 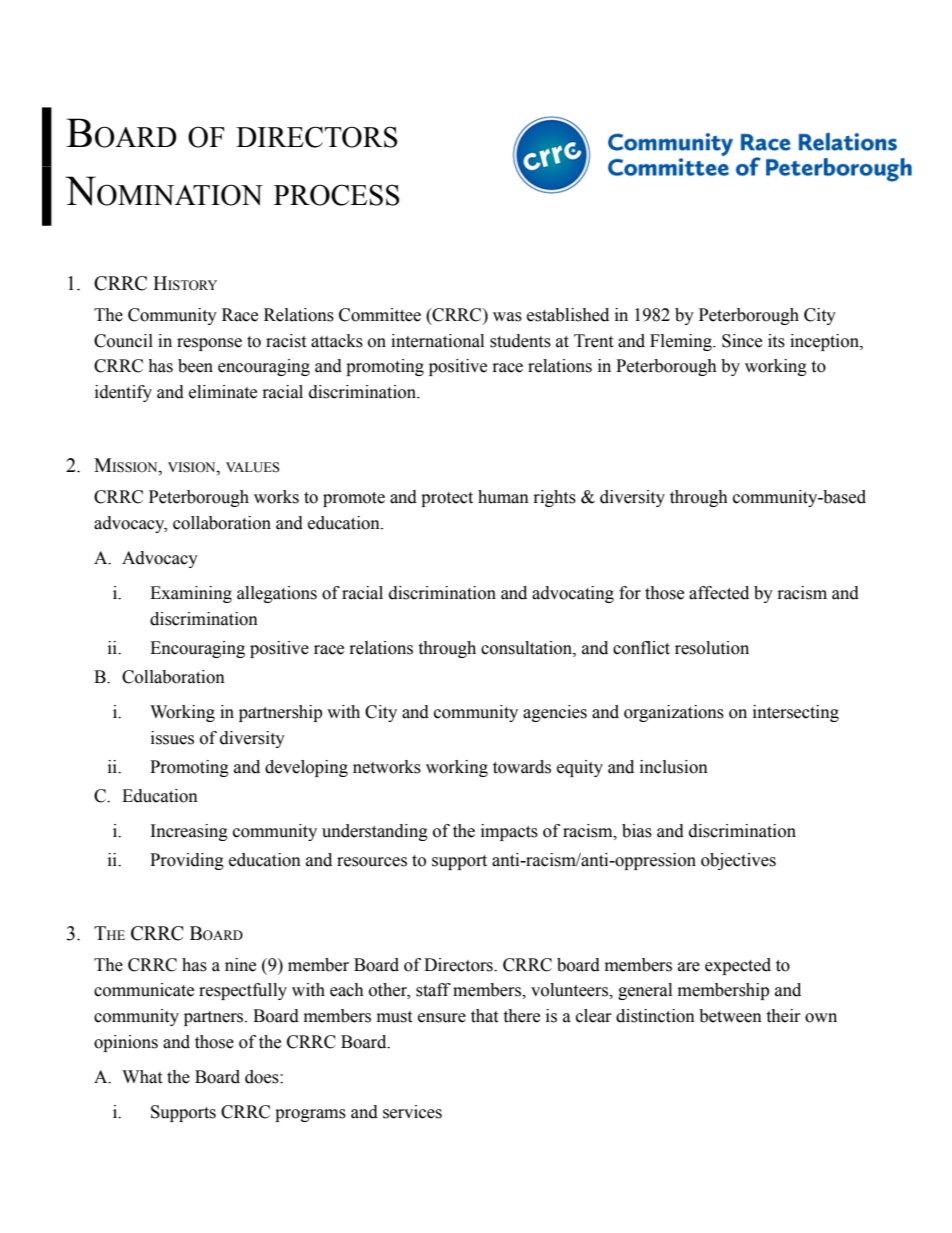 What do you see at coordinates (555, 713) in the image?
I see `agencies` at bounding box center [555, 713].
